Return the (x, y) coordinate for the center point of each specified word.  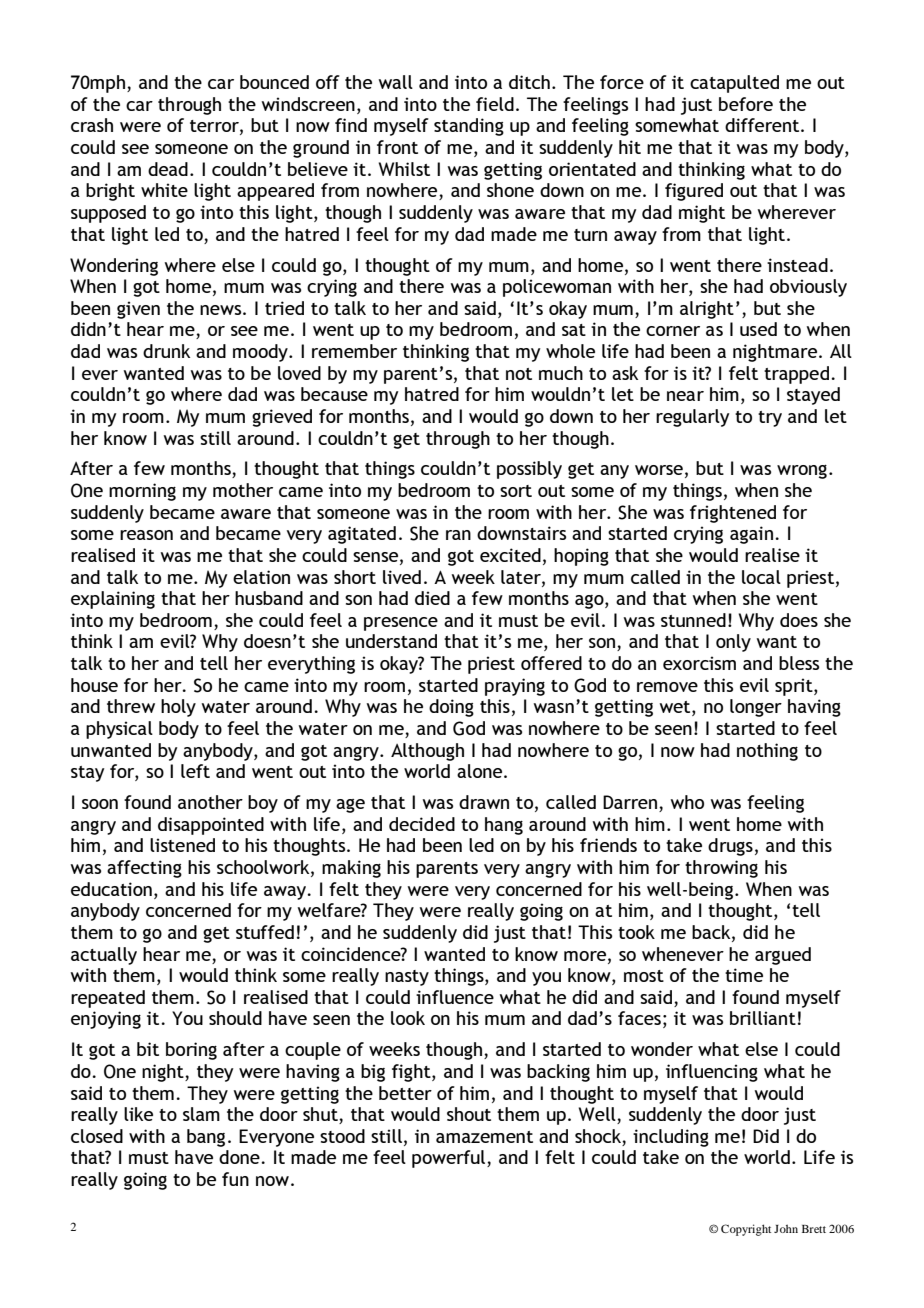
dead (168, 169)
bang (206, 1138)
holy (178, 708)
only (733, 643)
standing (469, 127)
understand (391, 641)
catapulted (734, 84)
